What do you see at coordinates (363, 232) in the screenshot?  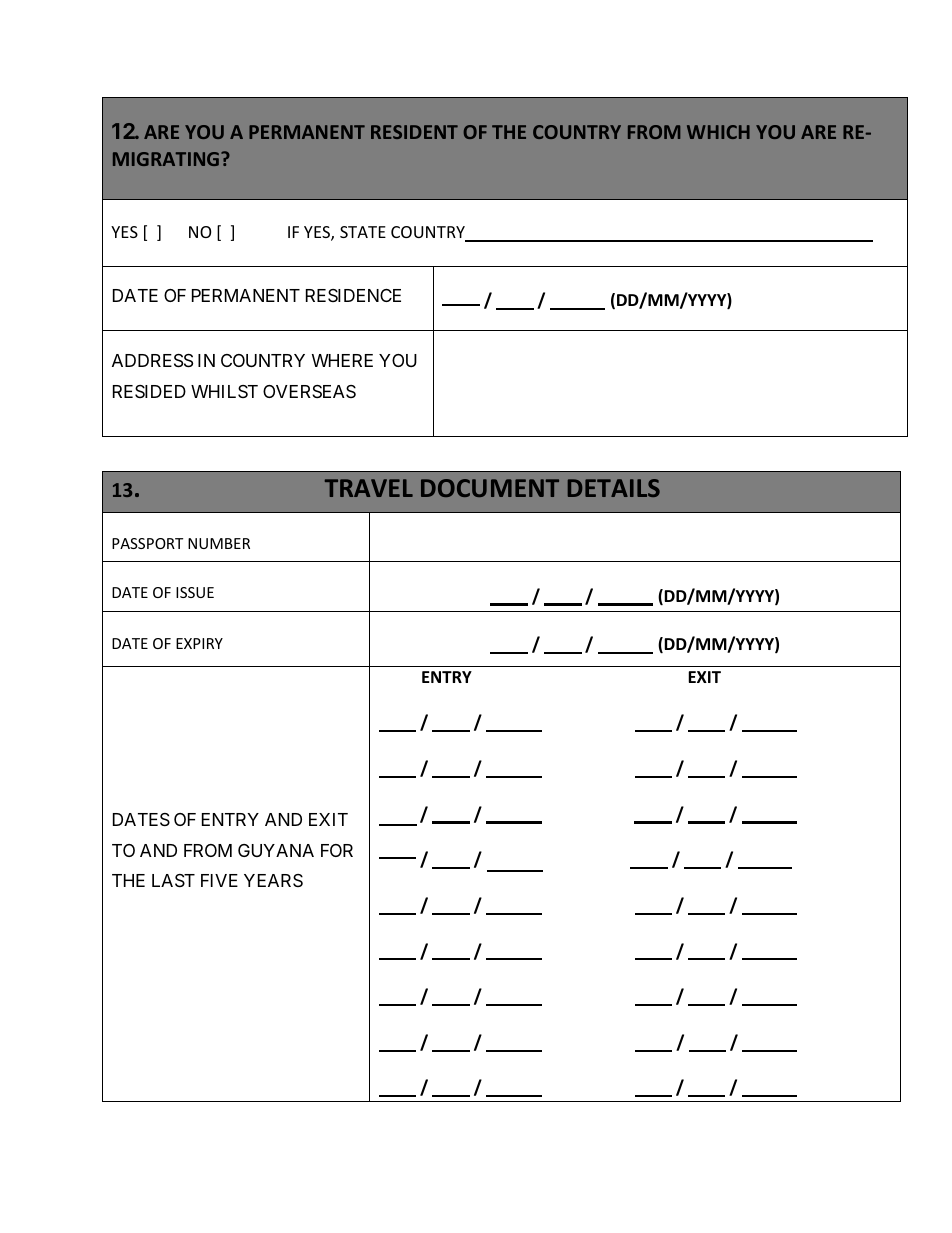 I see `STATE` at bounding box center [363, 232].
